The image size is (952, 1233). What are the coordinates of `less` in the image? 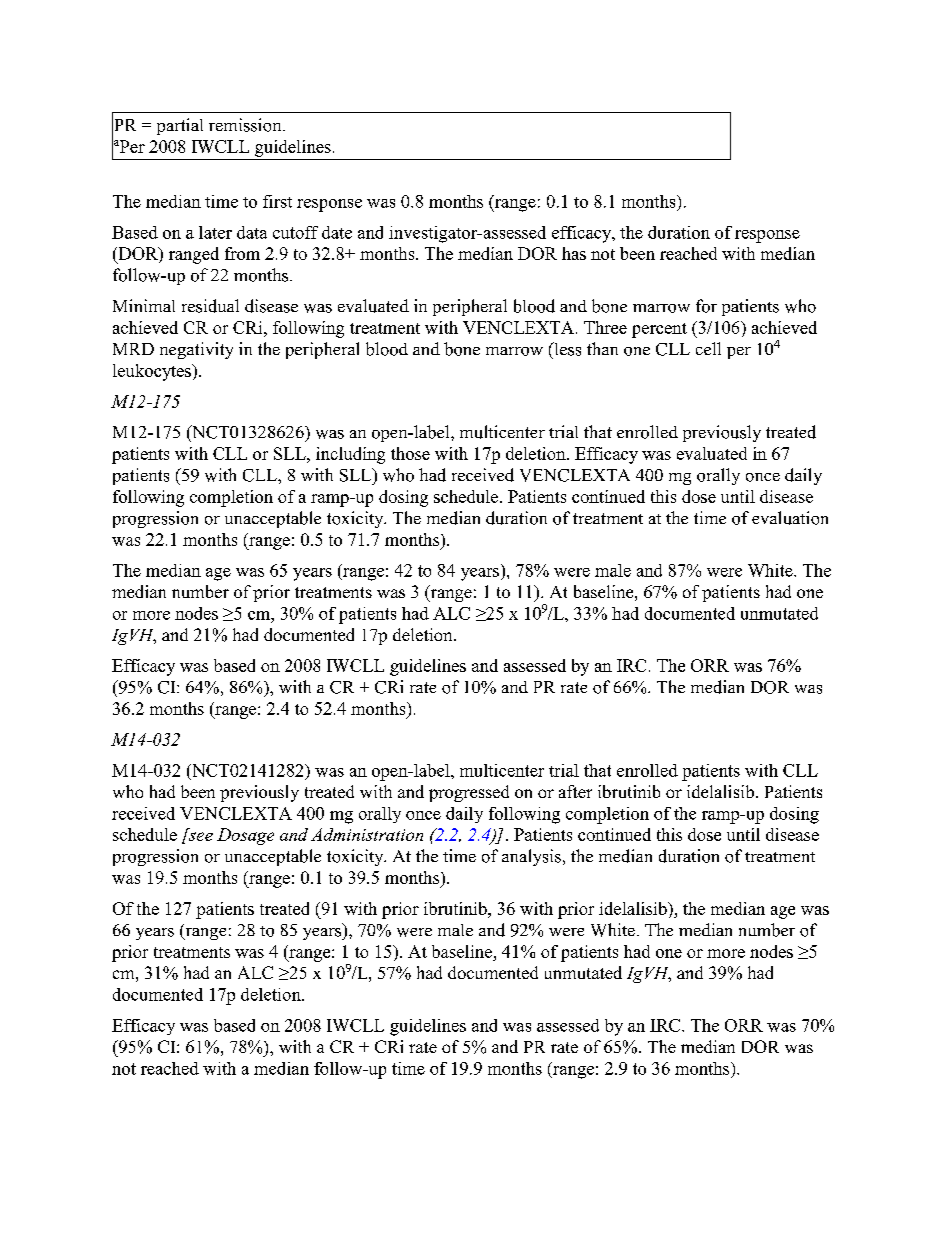 It's located at (566, 349).
